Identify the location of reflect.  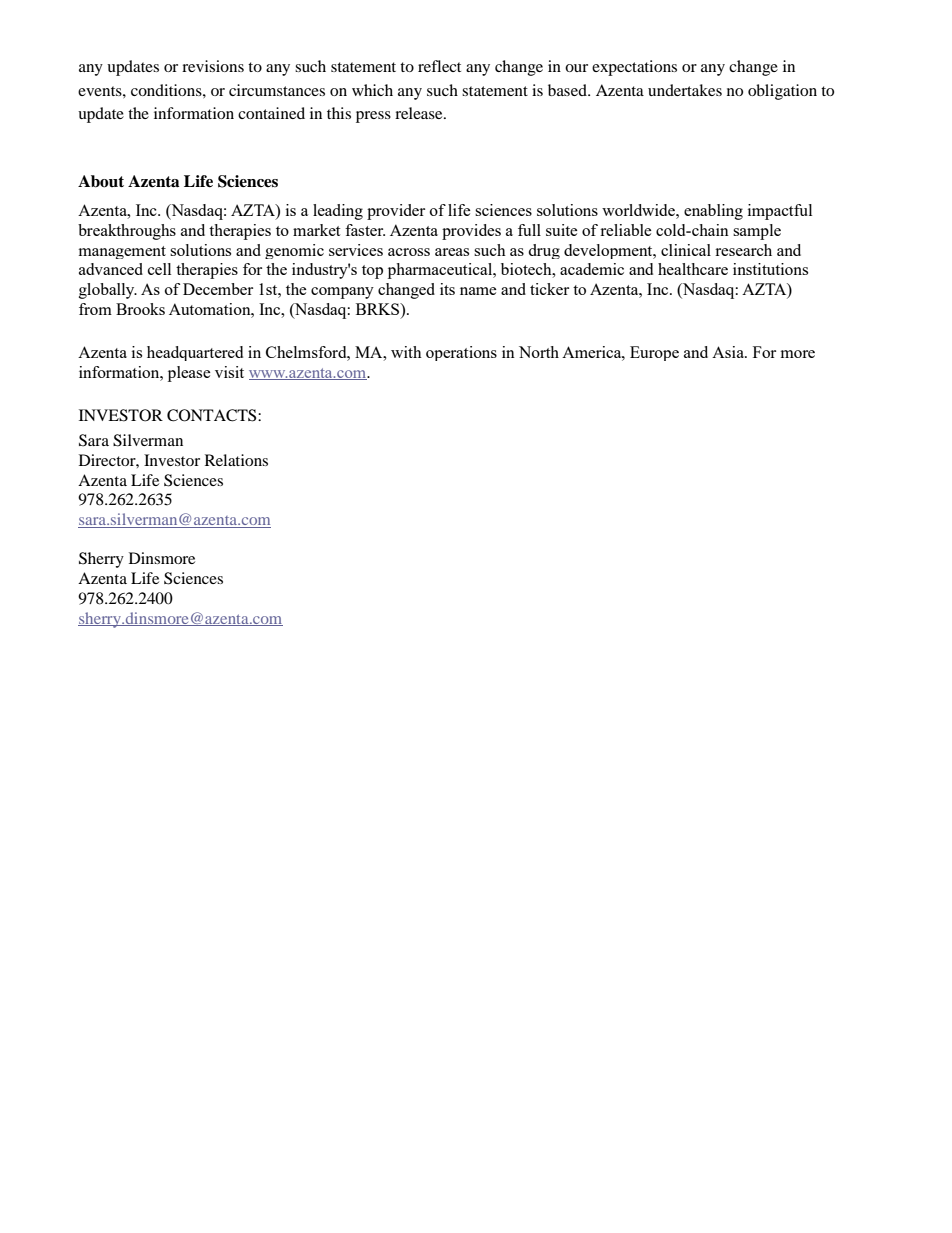
(439, 66).
